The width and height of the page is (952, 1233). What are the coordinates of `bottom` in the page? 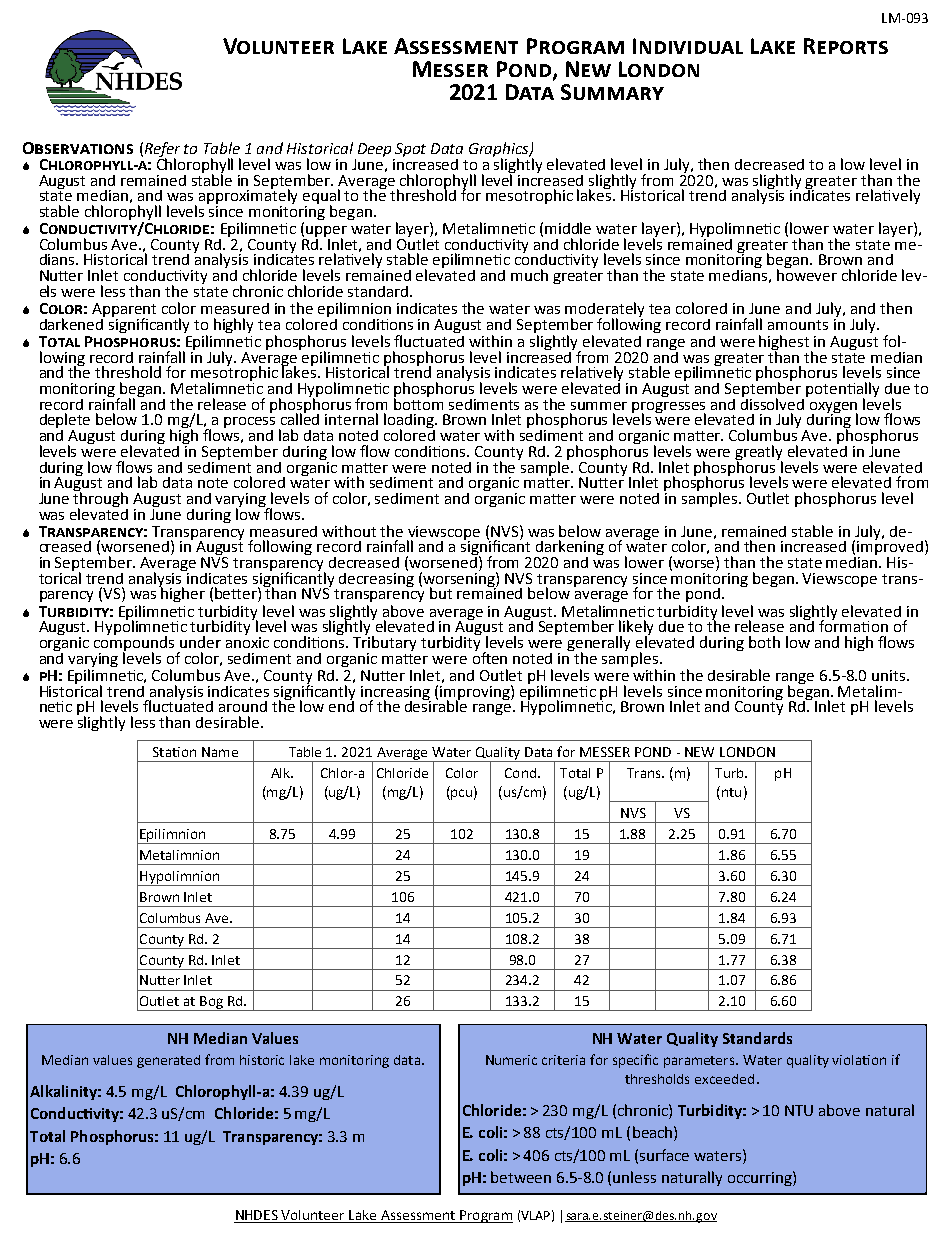 It's located at (418, 402).
